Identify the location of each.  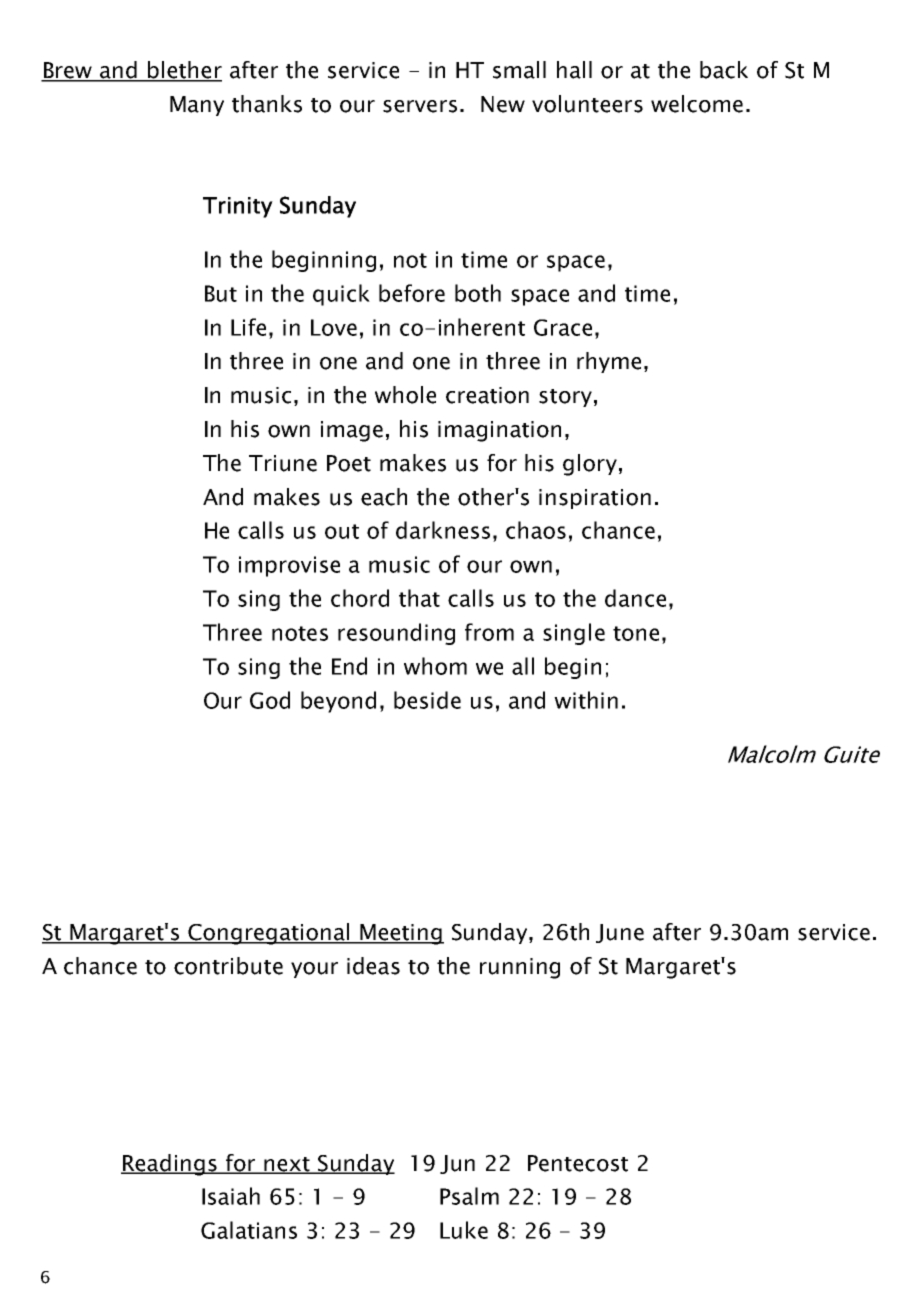
(384, 497).
